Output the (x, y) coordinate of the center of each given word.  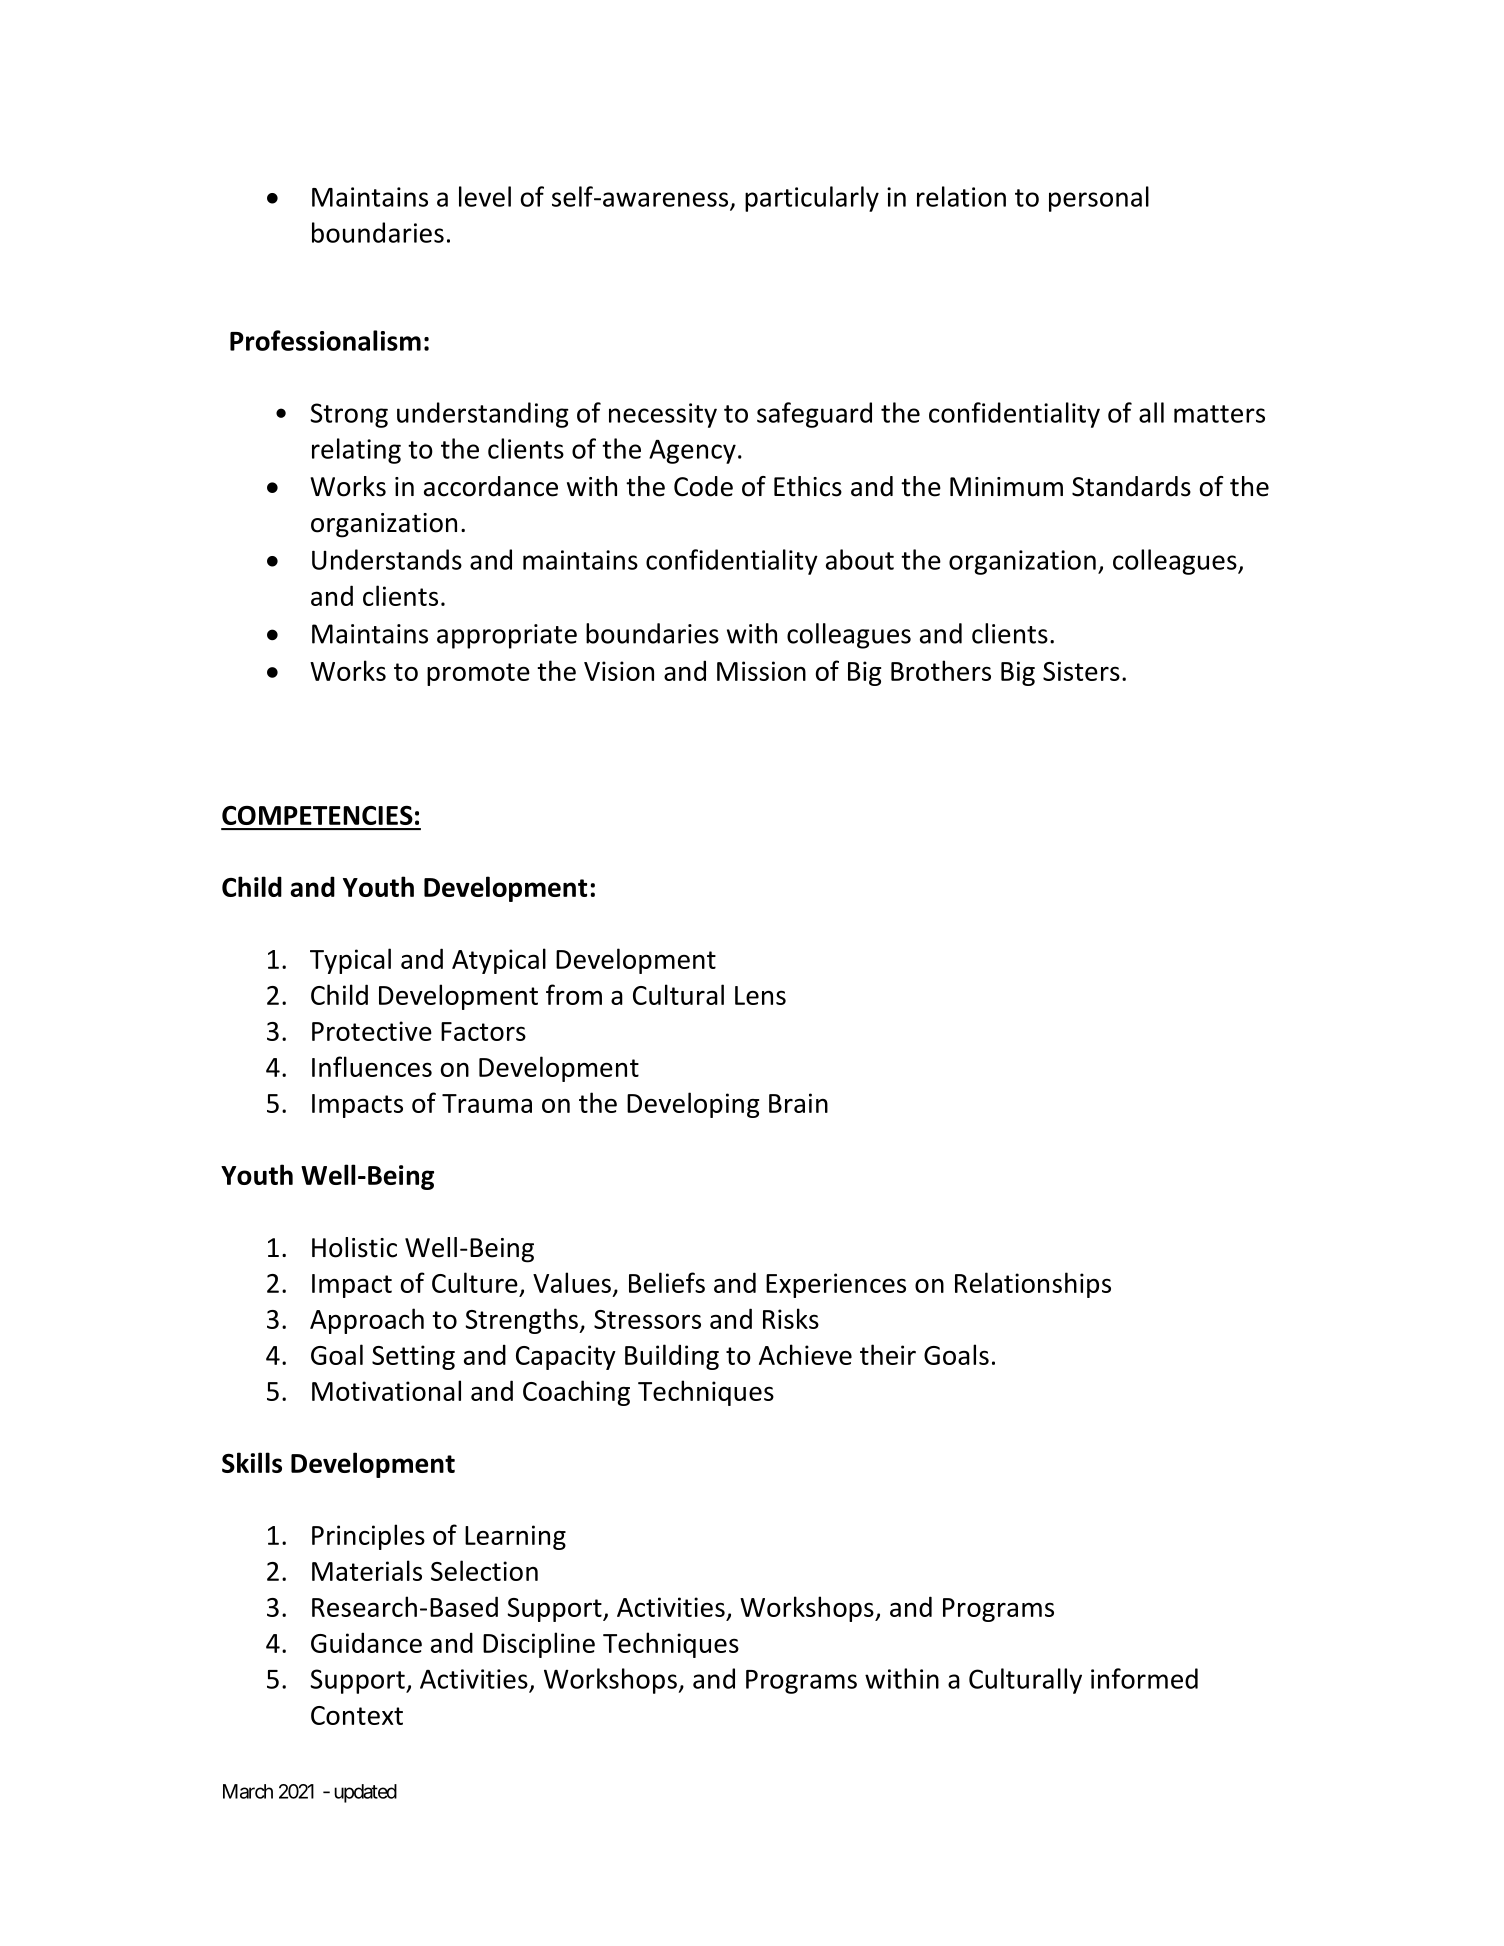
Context (357, 1715)
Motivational (386, 1390)
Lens (760, 995)
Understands (387, 559)
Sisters (1081, 671)
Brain (798, 1103)
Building (672, 1357)
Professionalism (325, 340)
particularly (812, 199)
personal (1099, 199)
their (888, 1354)
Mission (761, 671)
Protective (372, 1031)
